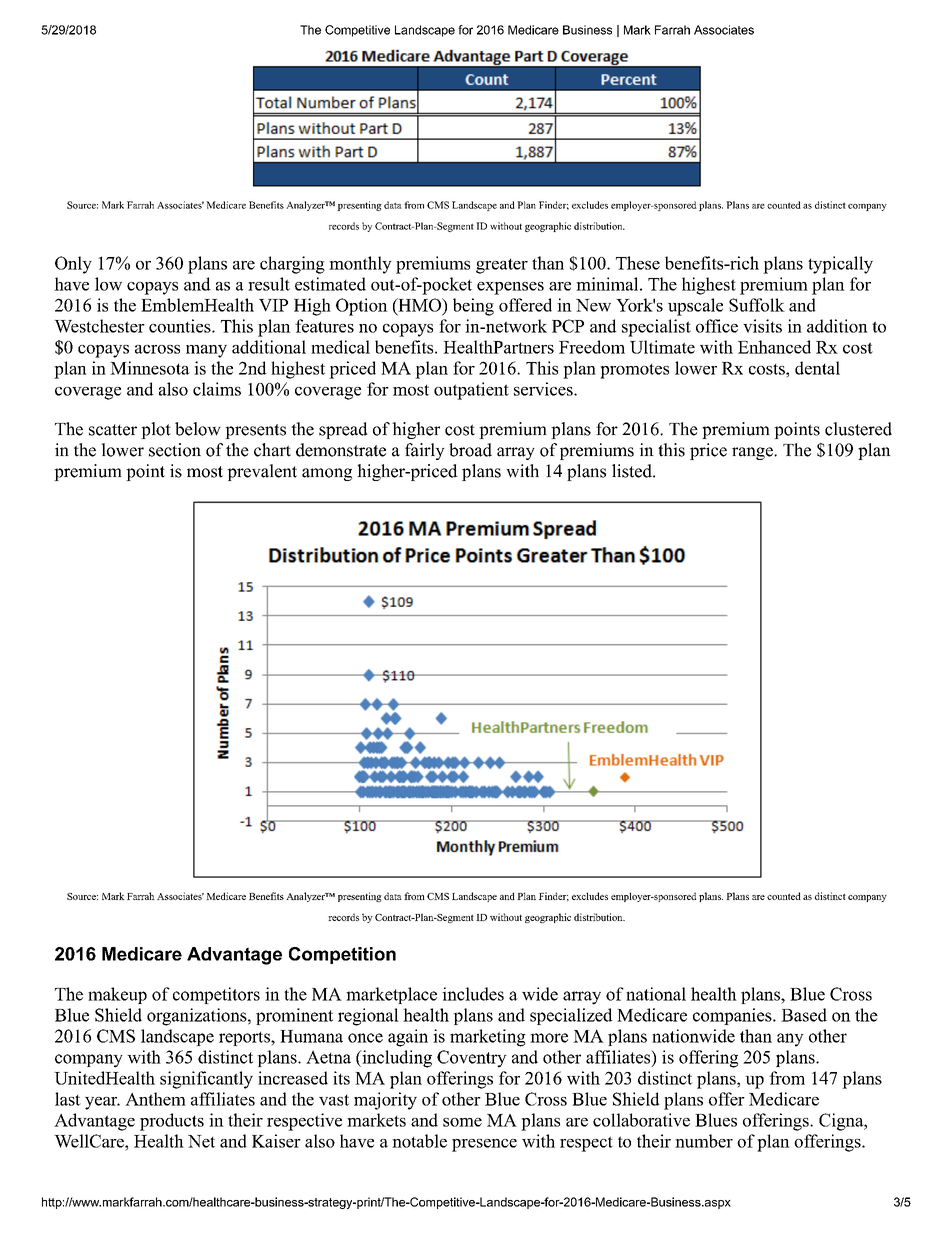 The height and width of the screenshot is (1233, 952). What do you see at coordinates (470, 450) in the screenshot?
I see `broad` at bounding box center [470, 450].
